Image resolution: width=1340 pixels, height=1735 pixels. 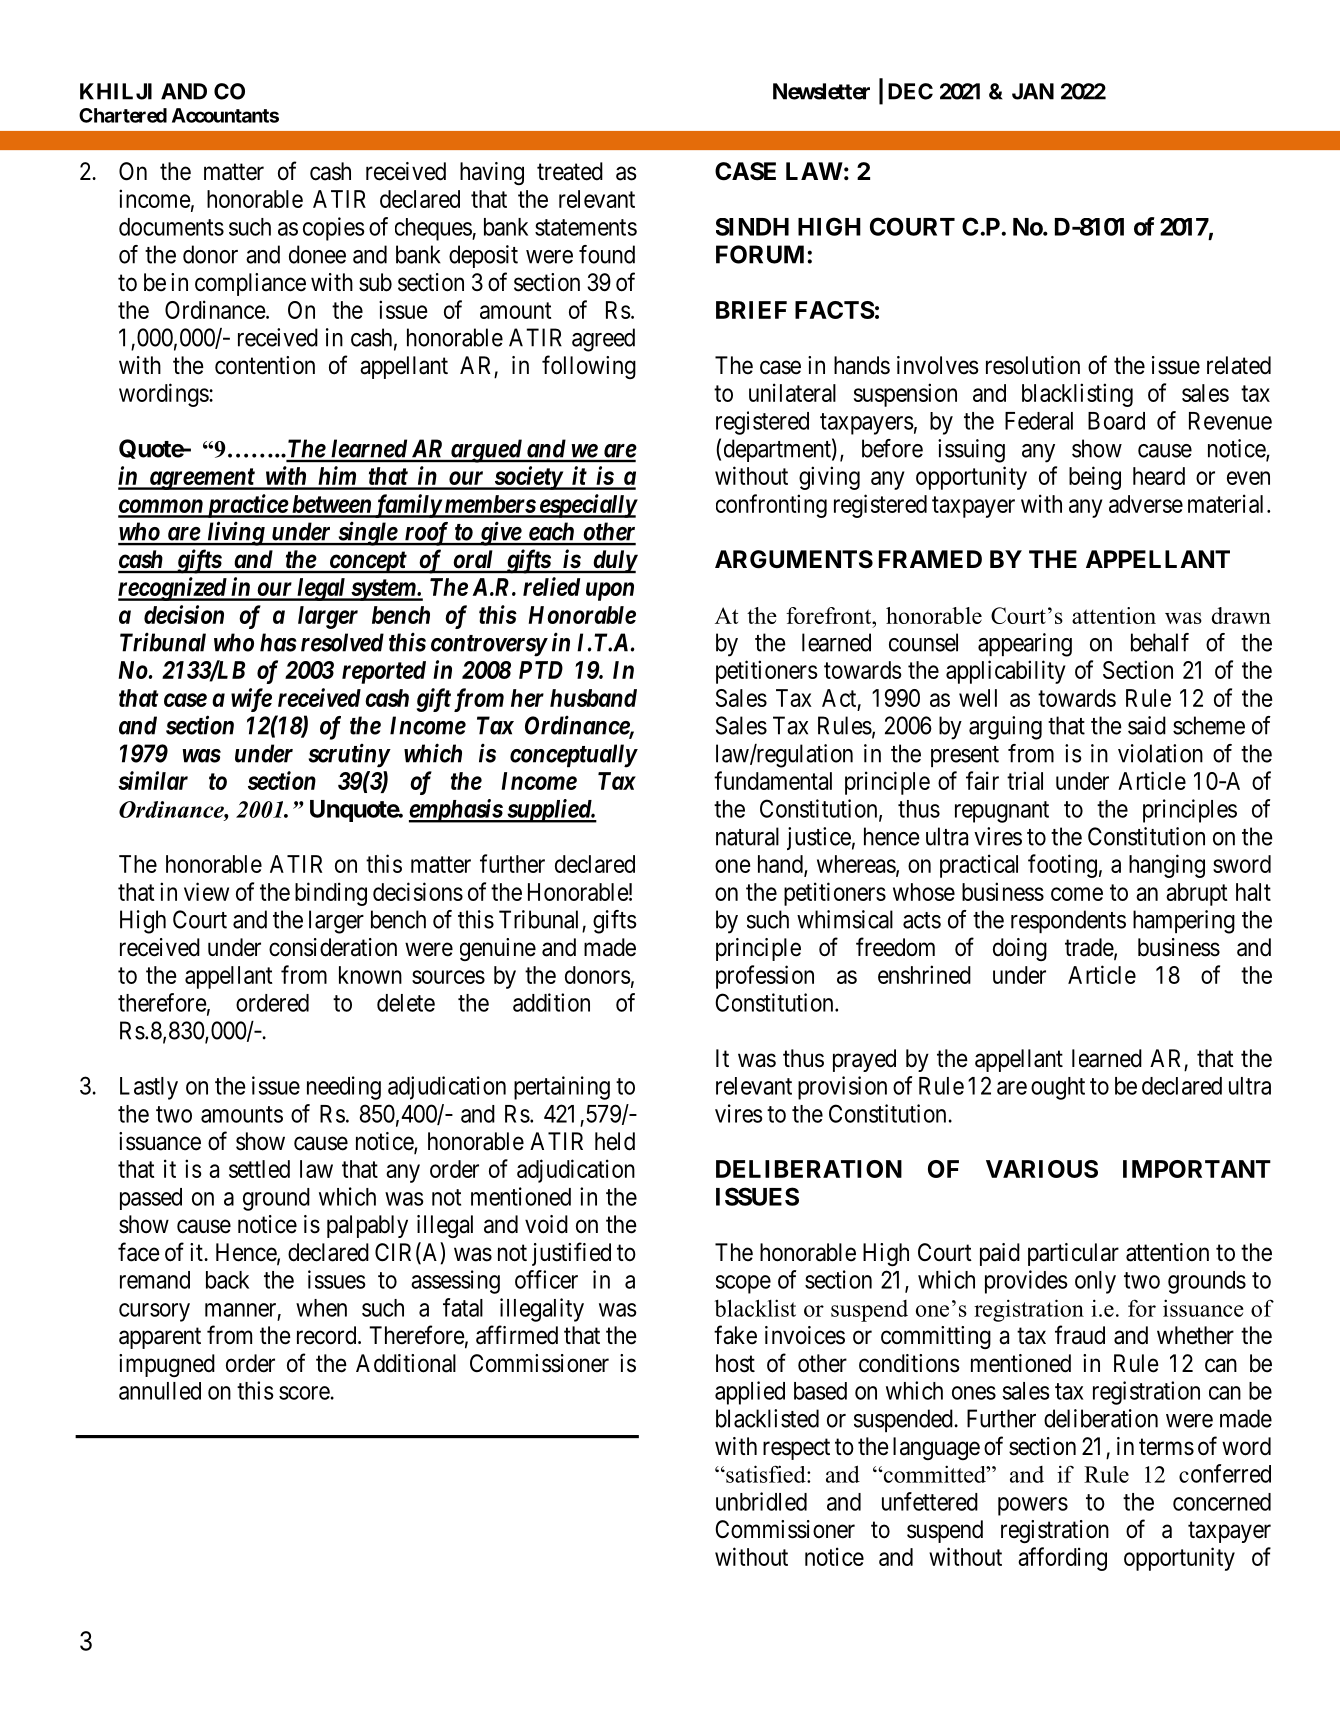 I want to click on treated, so click(x=570, y=171).
